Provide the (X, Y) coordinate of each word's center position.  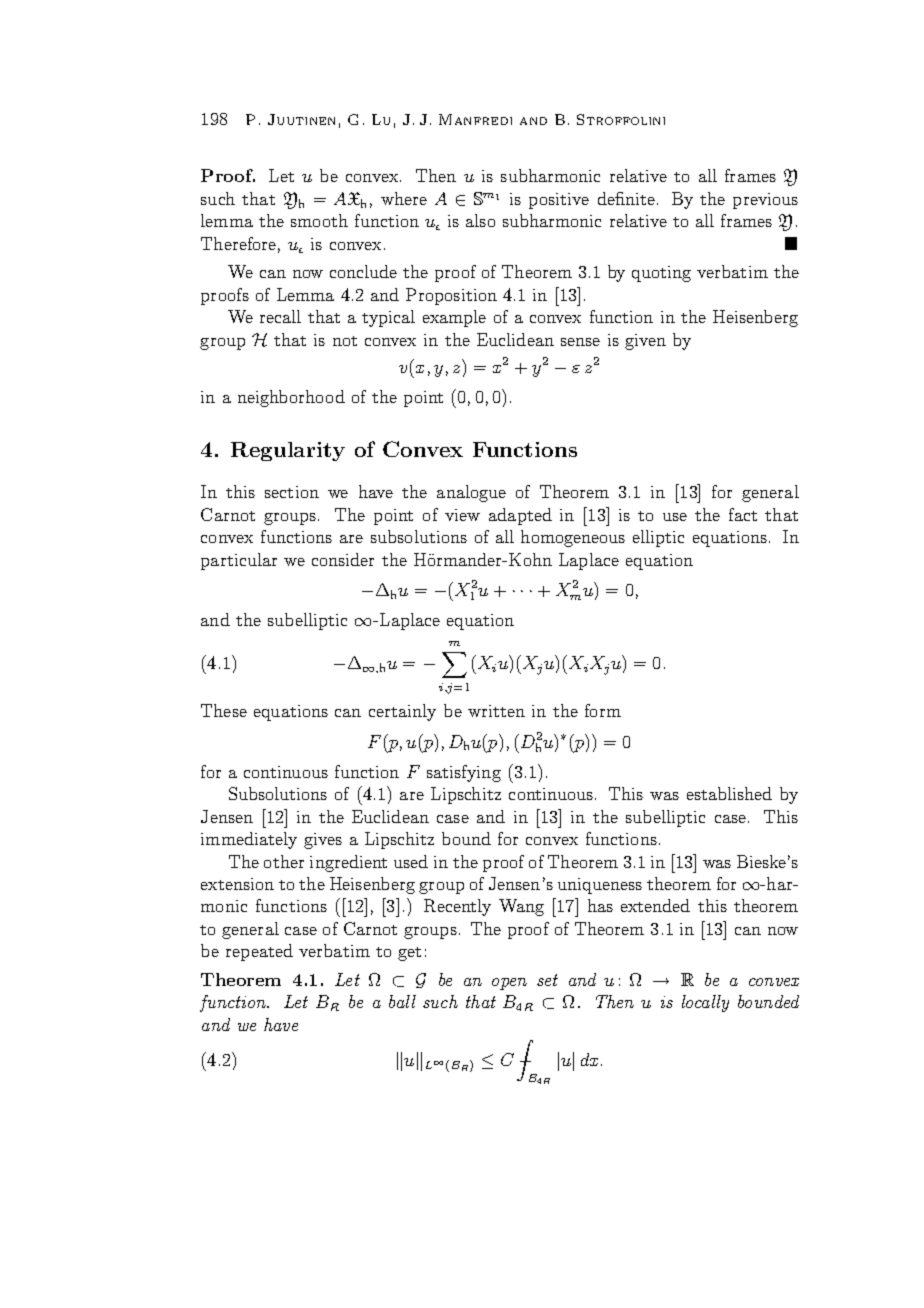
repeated (259, 952)
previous (765, 201)
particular (239, 561)
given (645, 342)
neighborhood (291, 398)
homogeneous (573, 538)
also (480, 220)
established (729, 793)
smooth (319, 220)
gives (323, 841)
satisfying (464, 773)
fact (743, 514)
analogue (471, 493)
